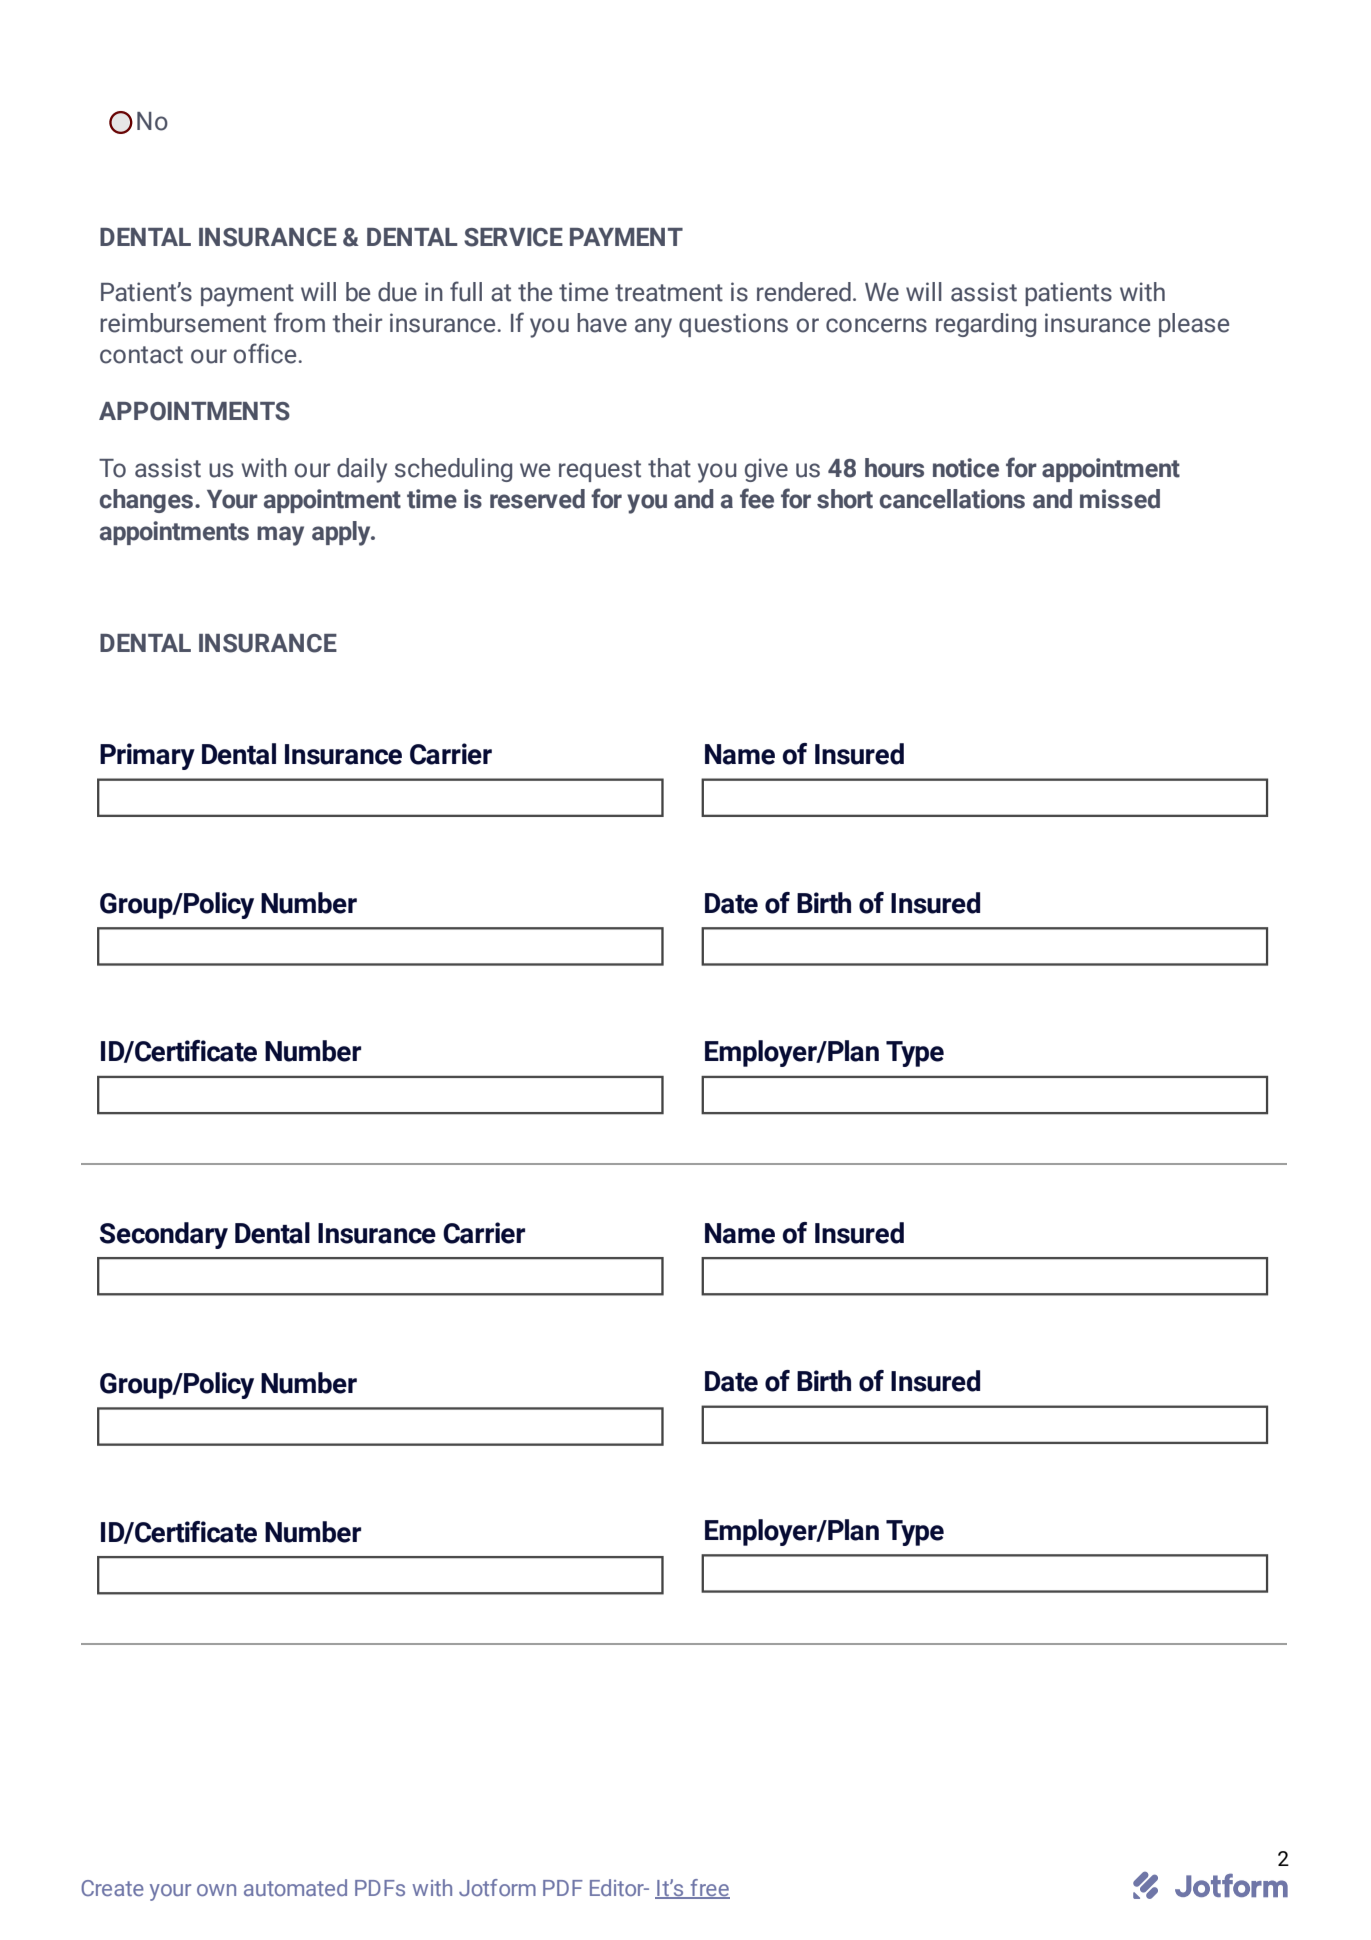  I want to click on free, so click(709, 1888).
